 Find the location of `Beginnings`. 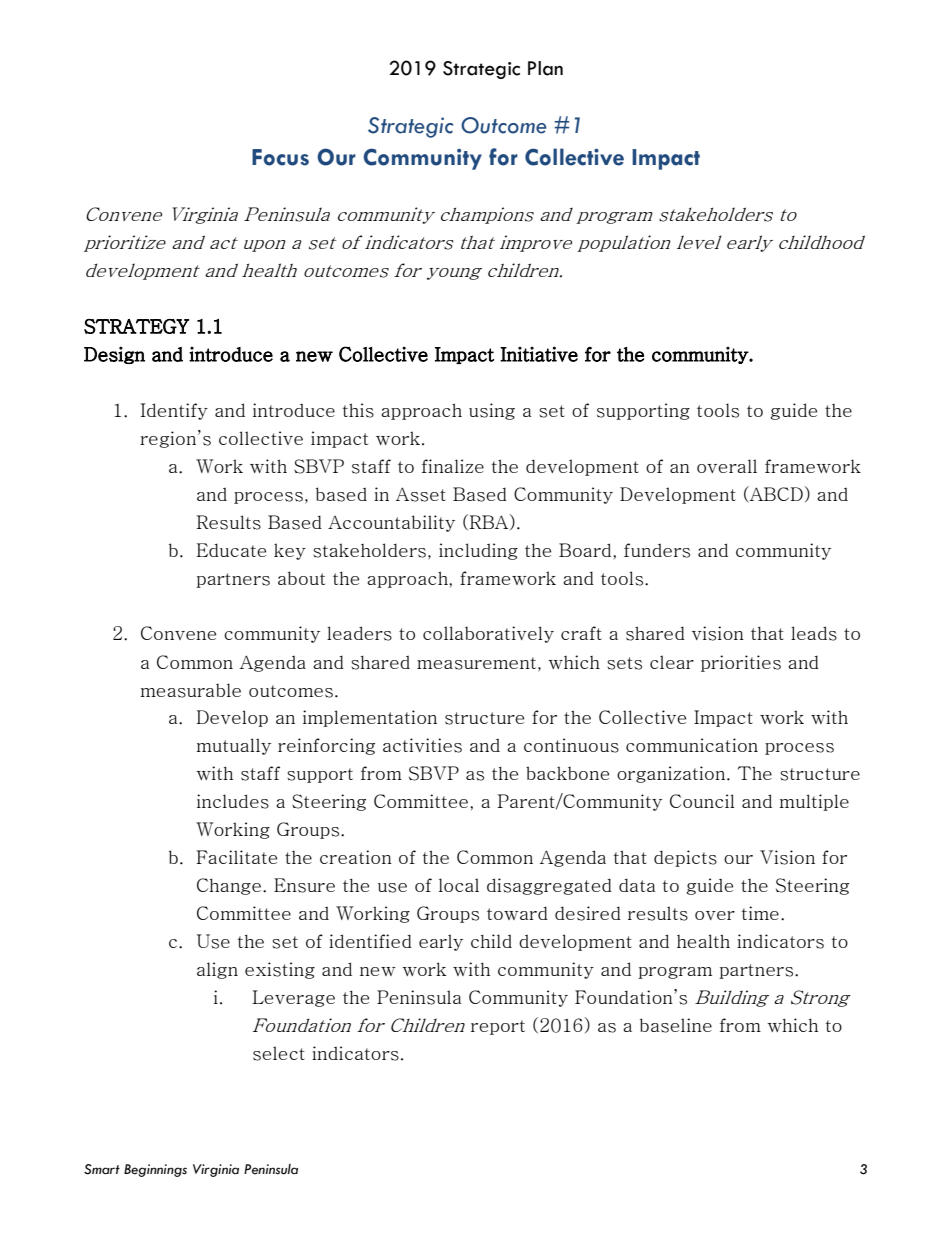

Beginnings is located at coordinates (155, 1170).
